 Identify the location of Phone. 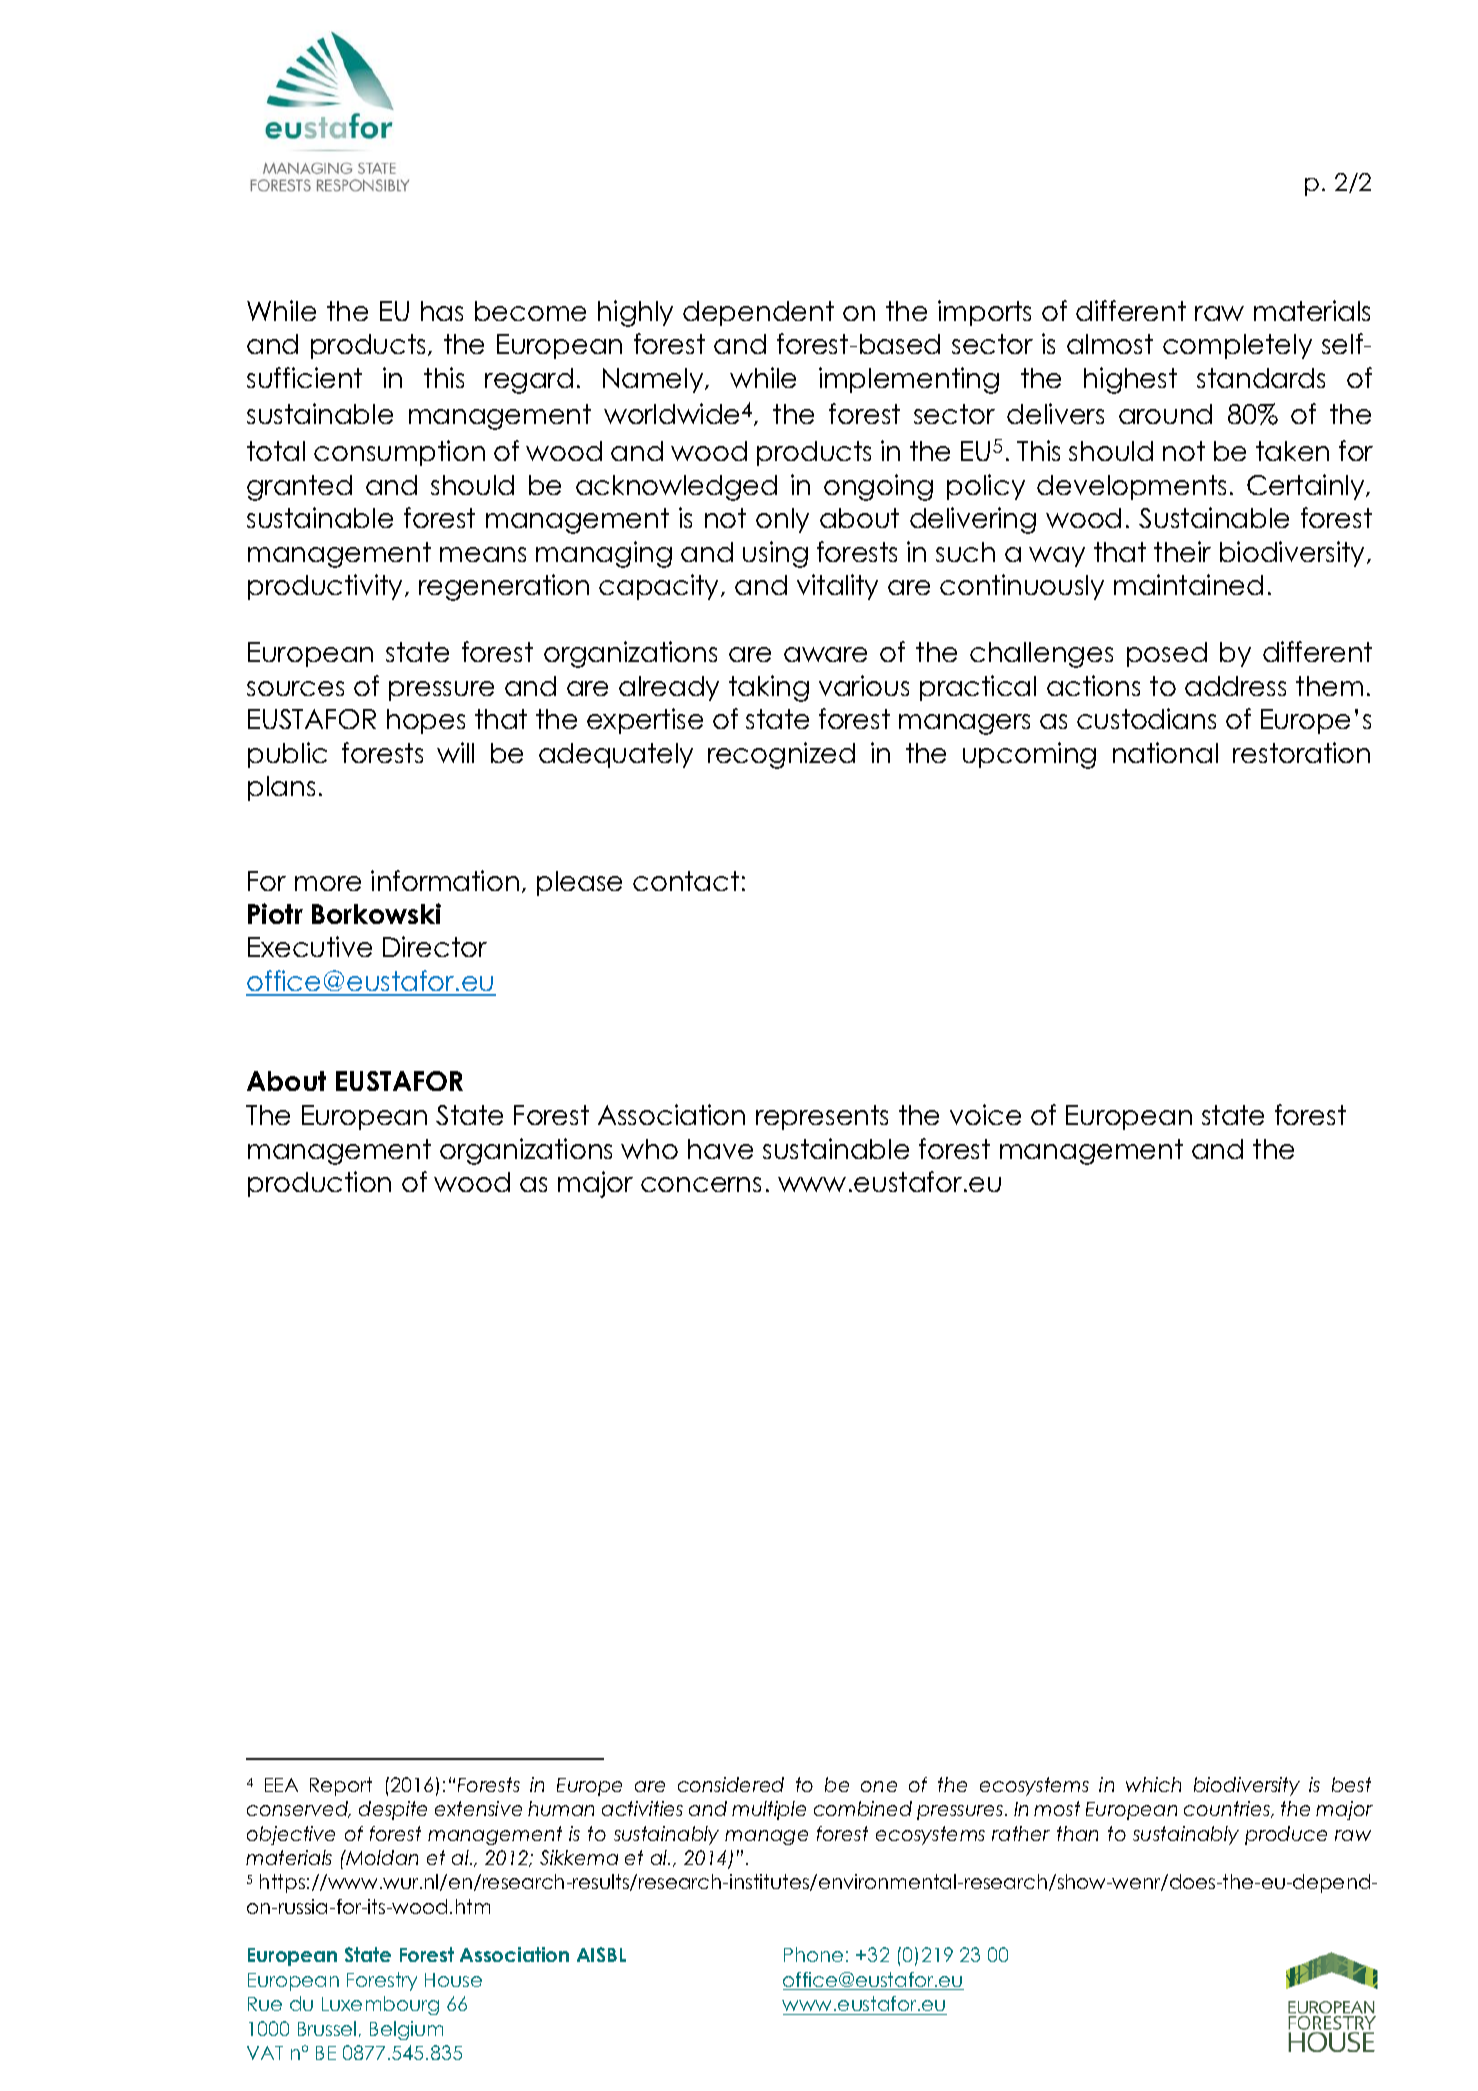
(813, 1954).
